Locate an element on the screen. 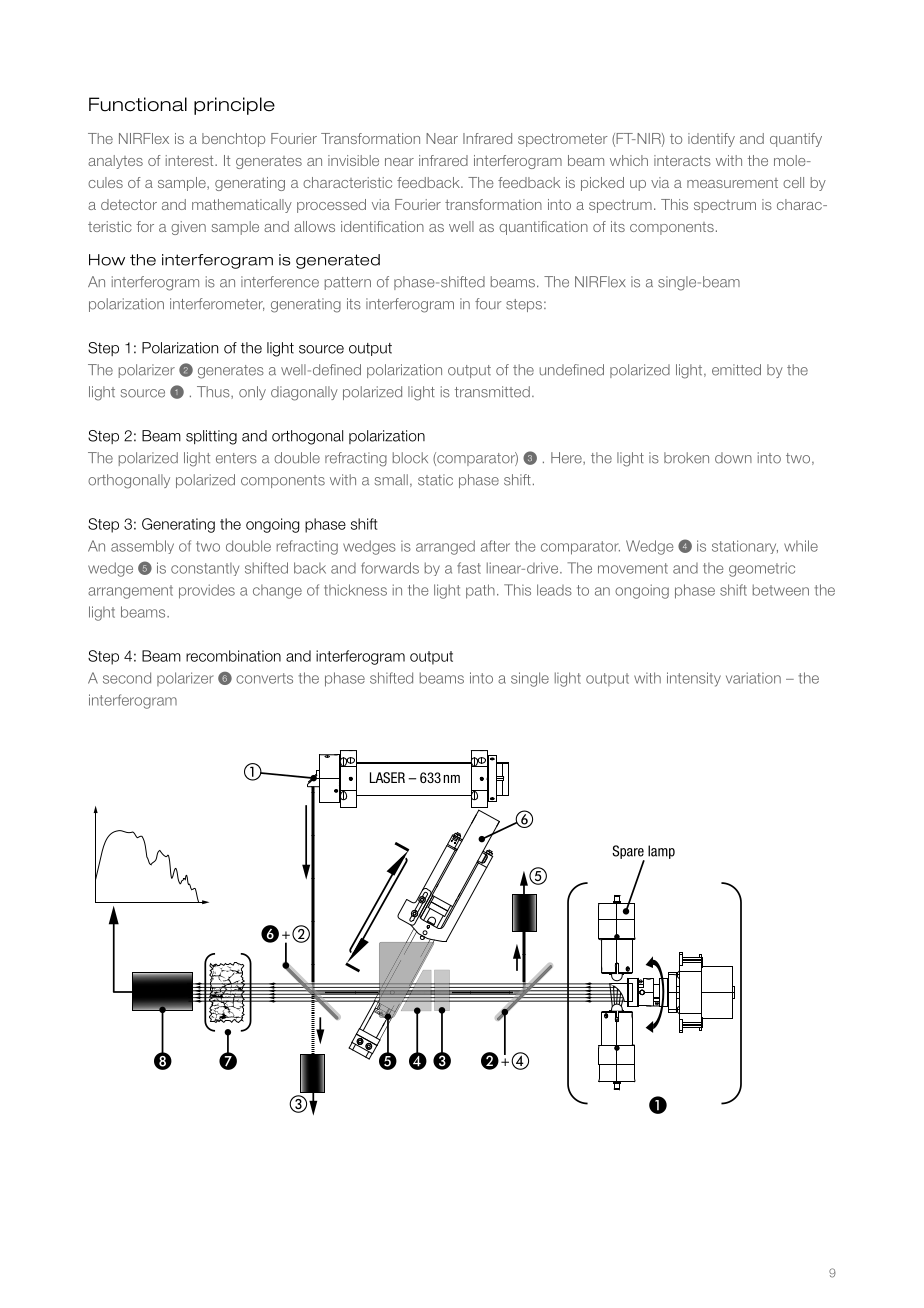  principle is located at coordinates (234, 106).
